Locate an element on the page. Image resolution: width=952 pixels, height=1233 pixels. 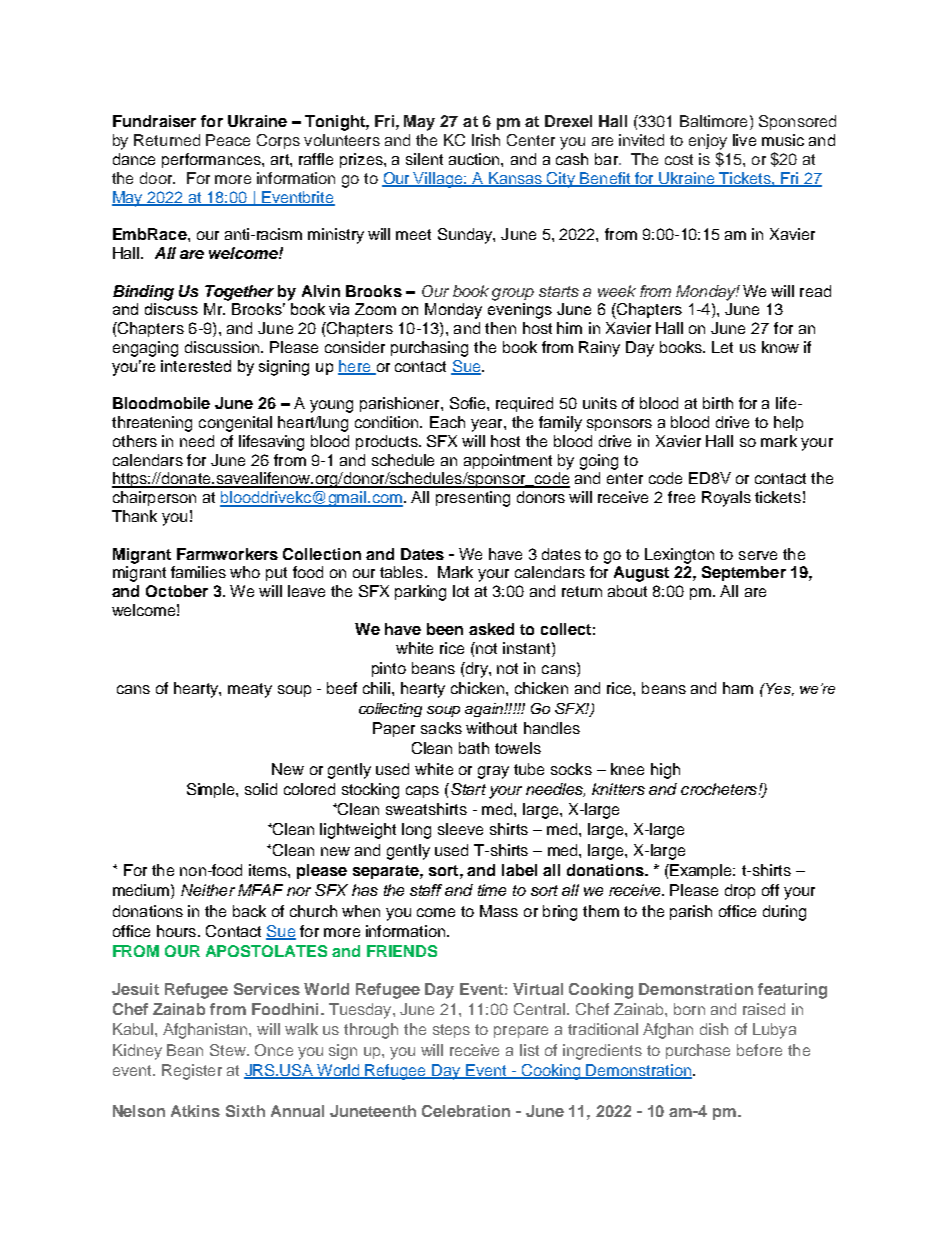
auction is located at coordinates (475, 159).
